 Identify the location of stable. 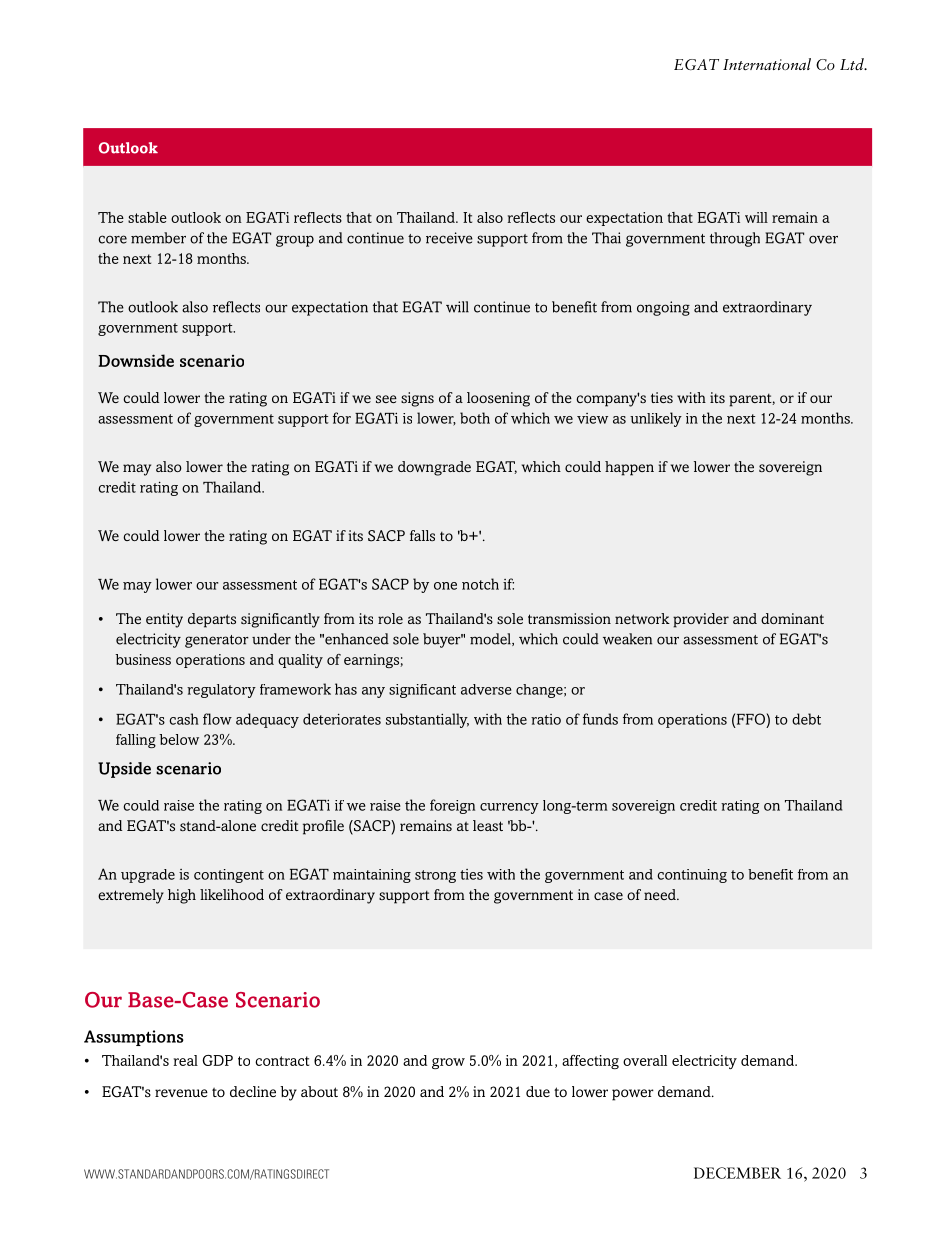
(147, 217).
